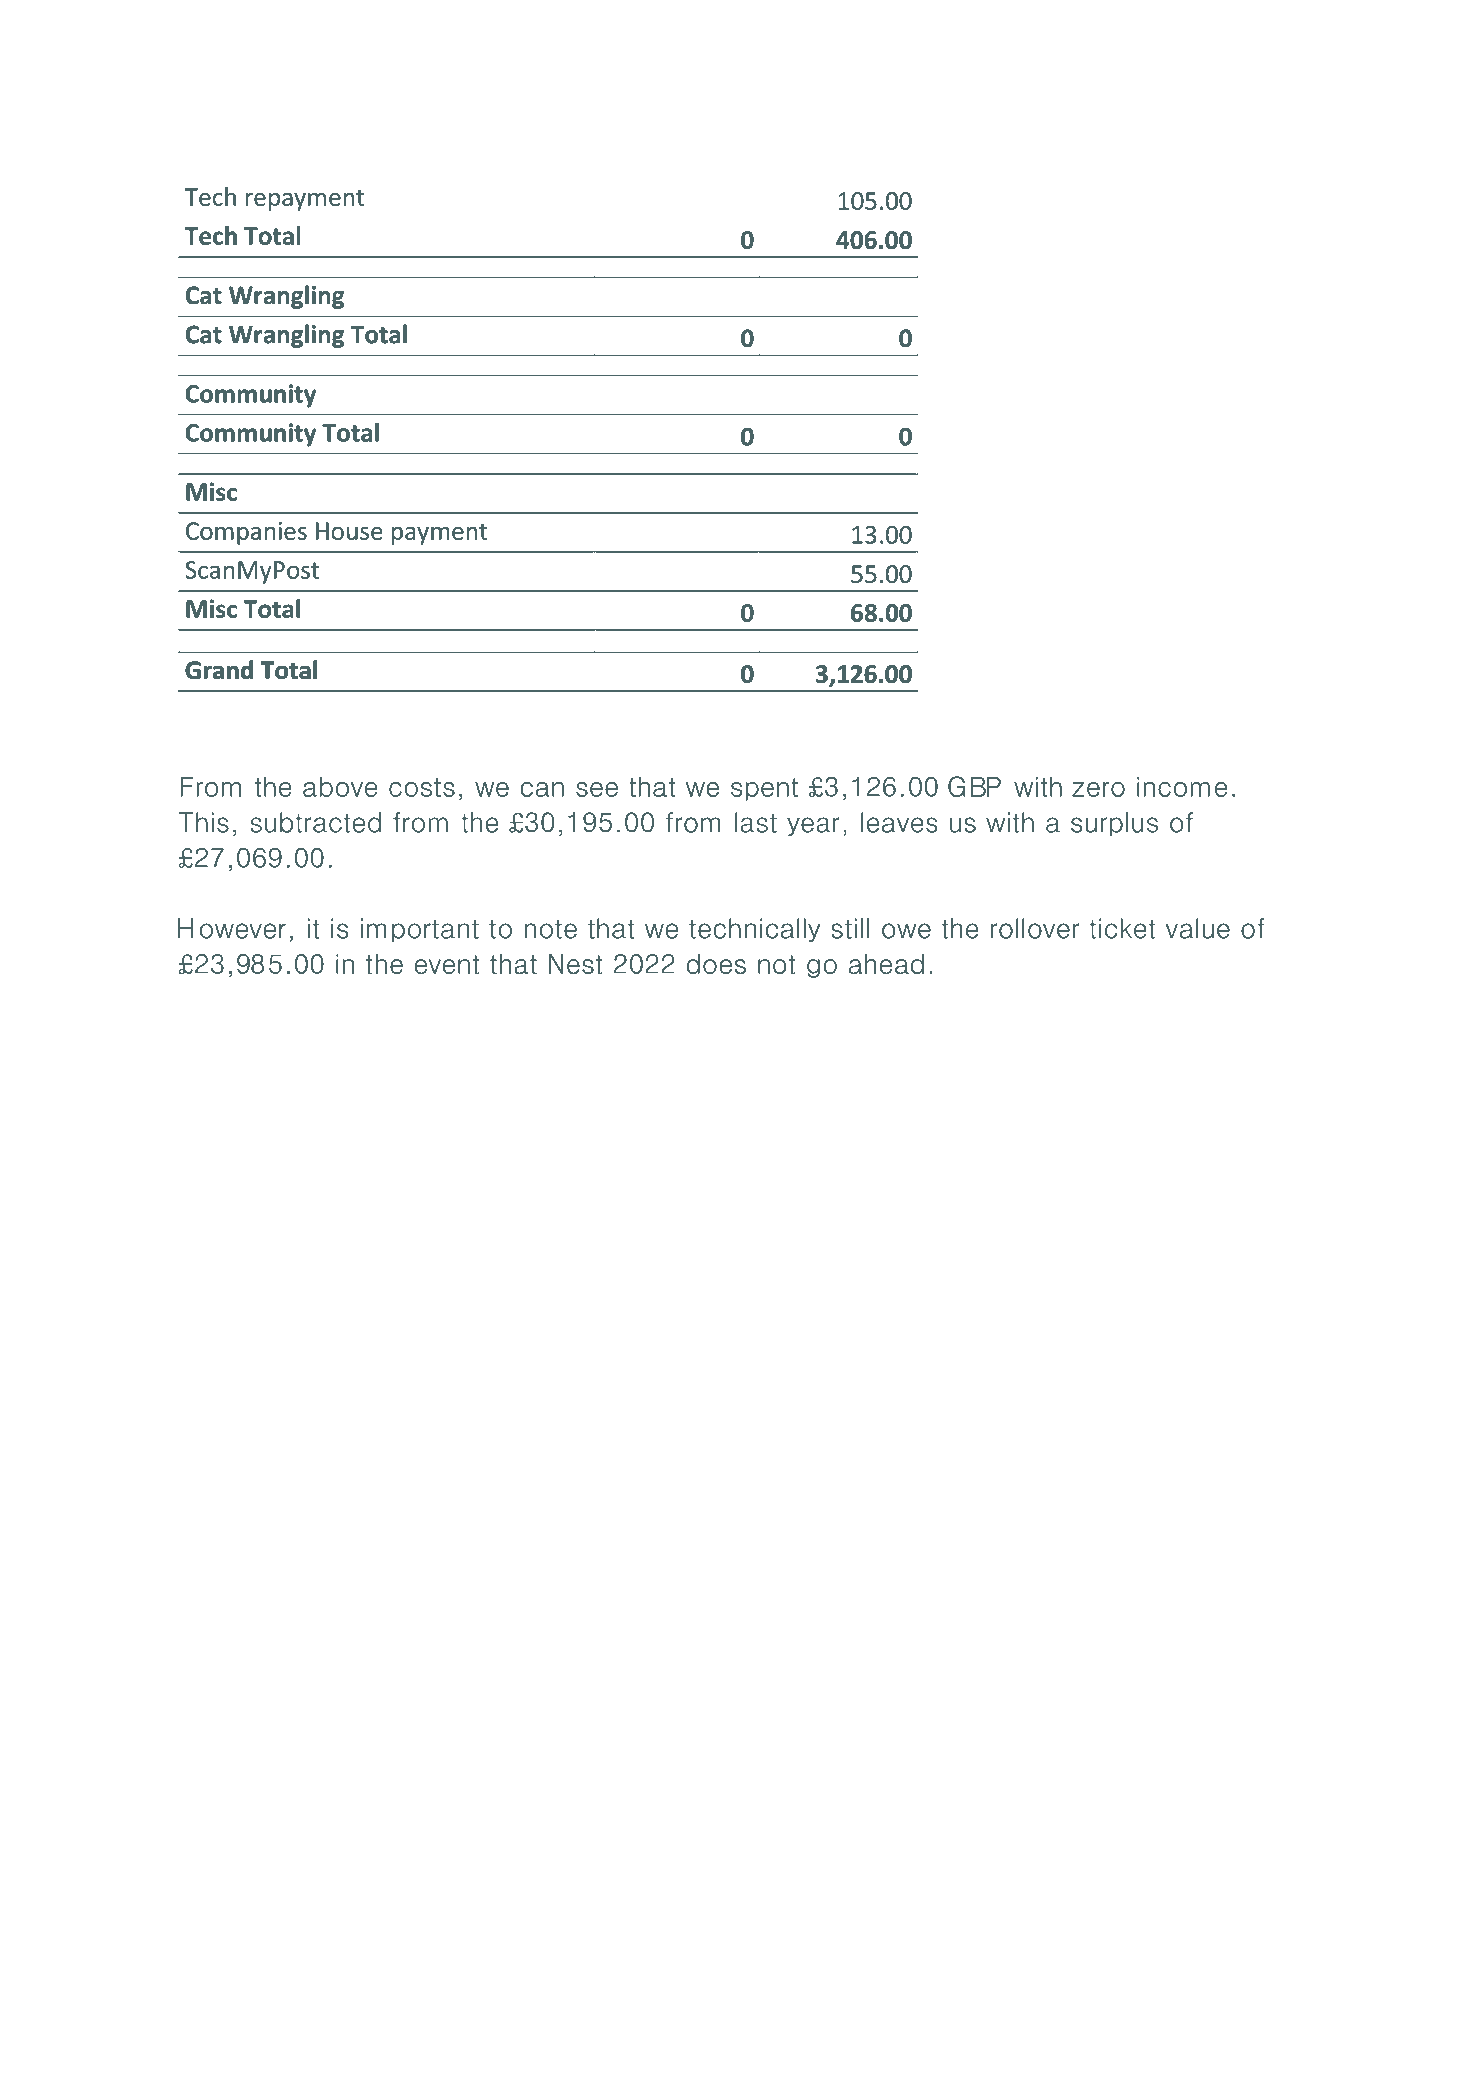 This image has width=1473, height=2083. I want to click on does, so click(716, 964).
